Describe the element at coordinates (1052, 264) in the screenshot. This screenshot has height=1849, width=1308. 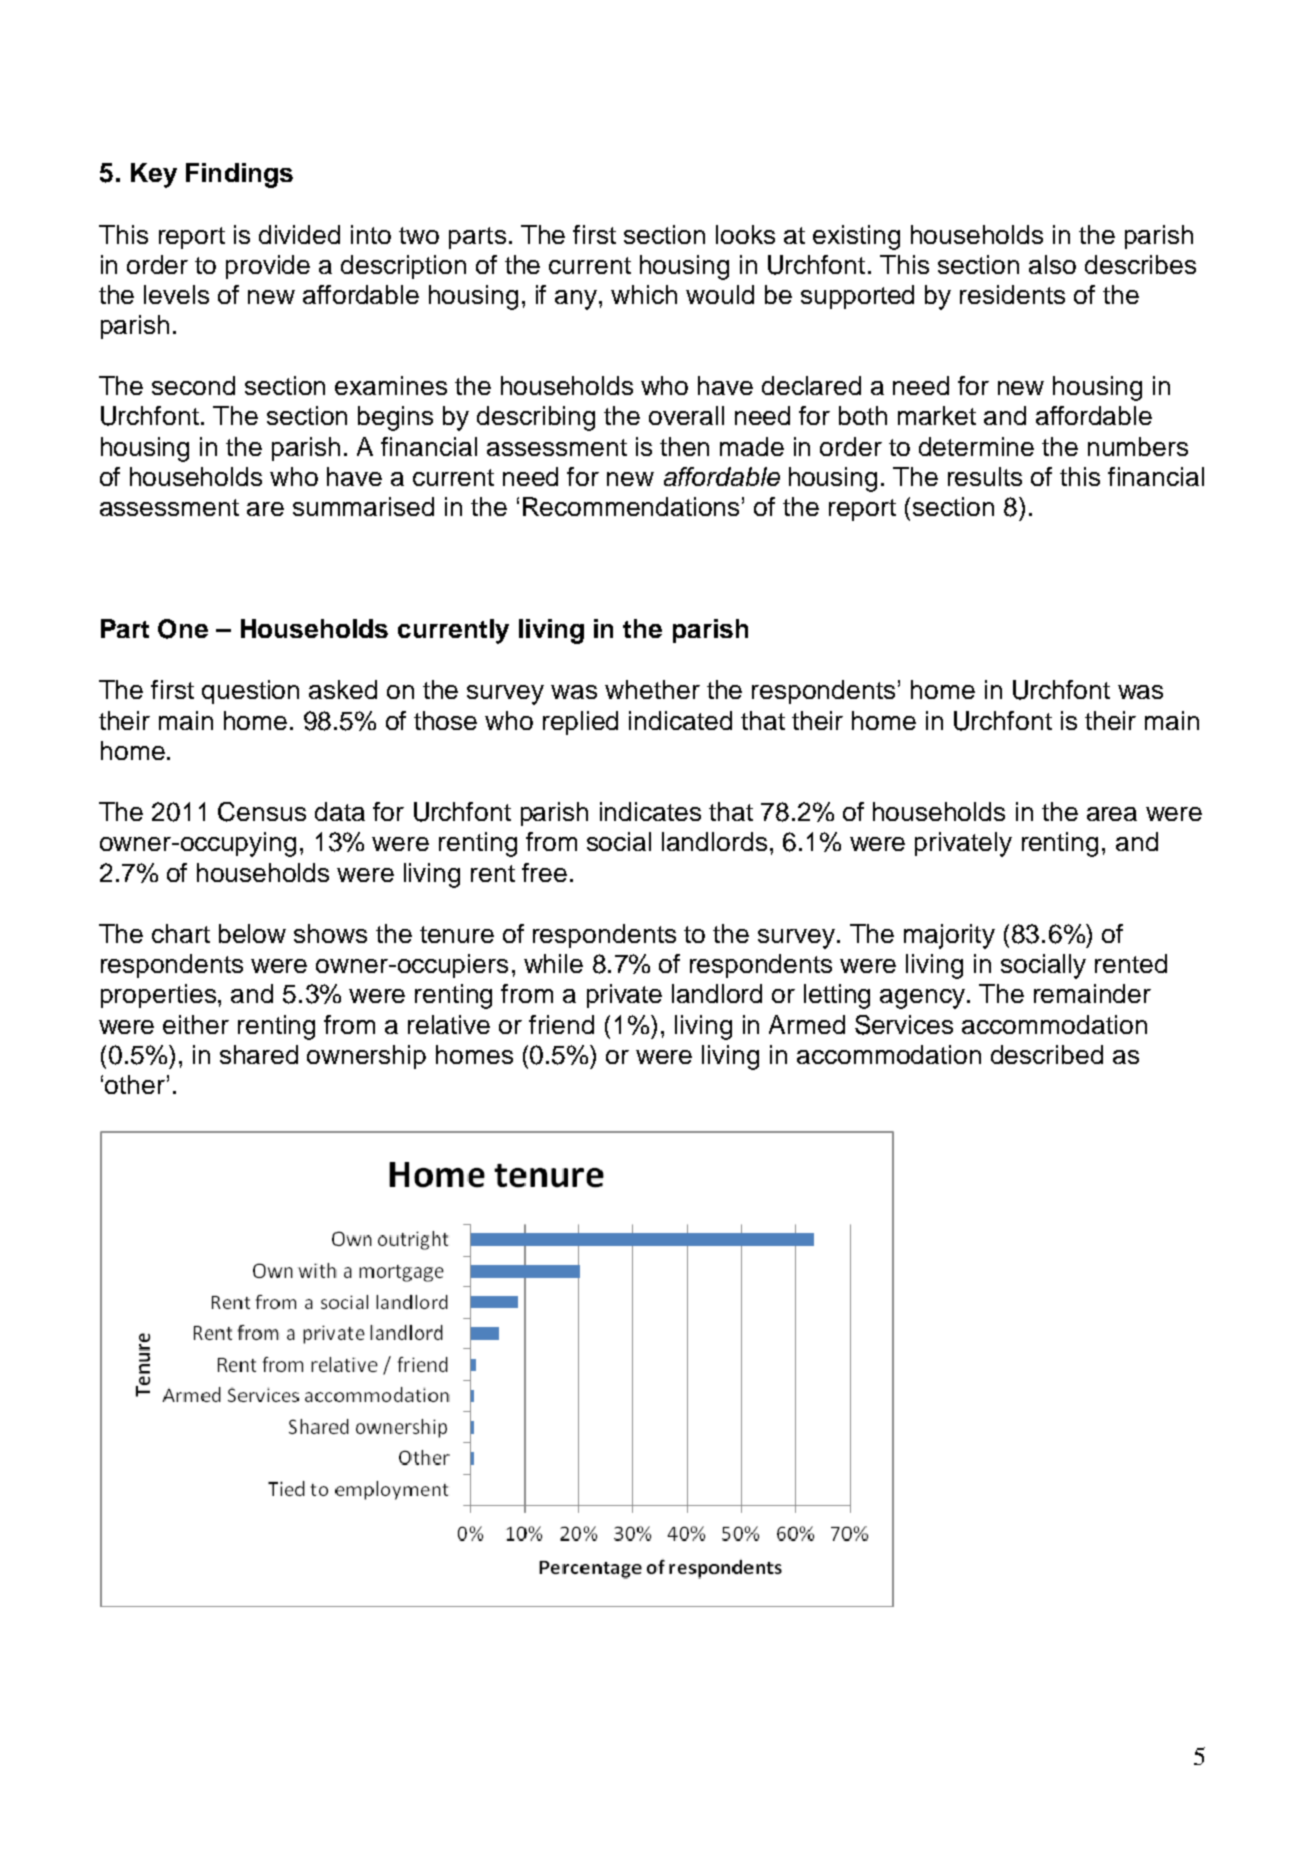
I see `also` at that location.
